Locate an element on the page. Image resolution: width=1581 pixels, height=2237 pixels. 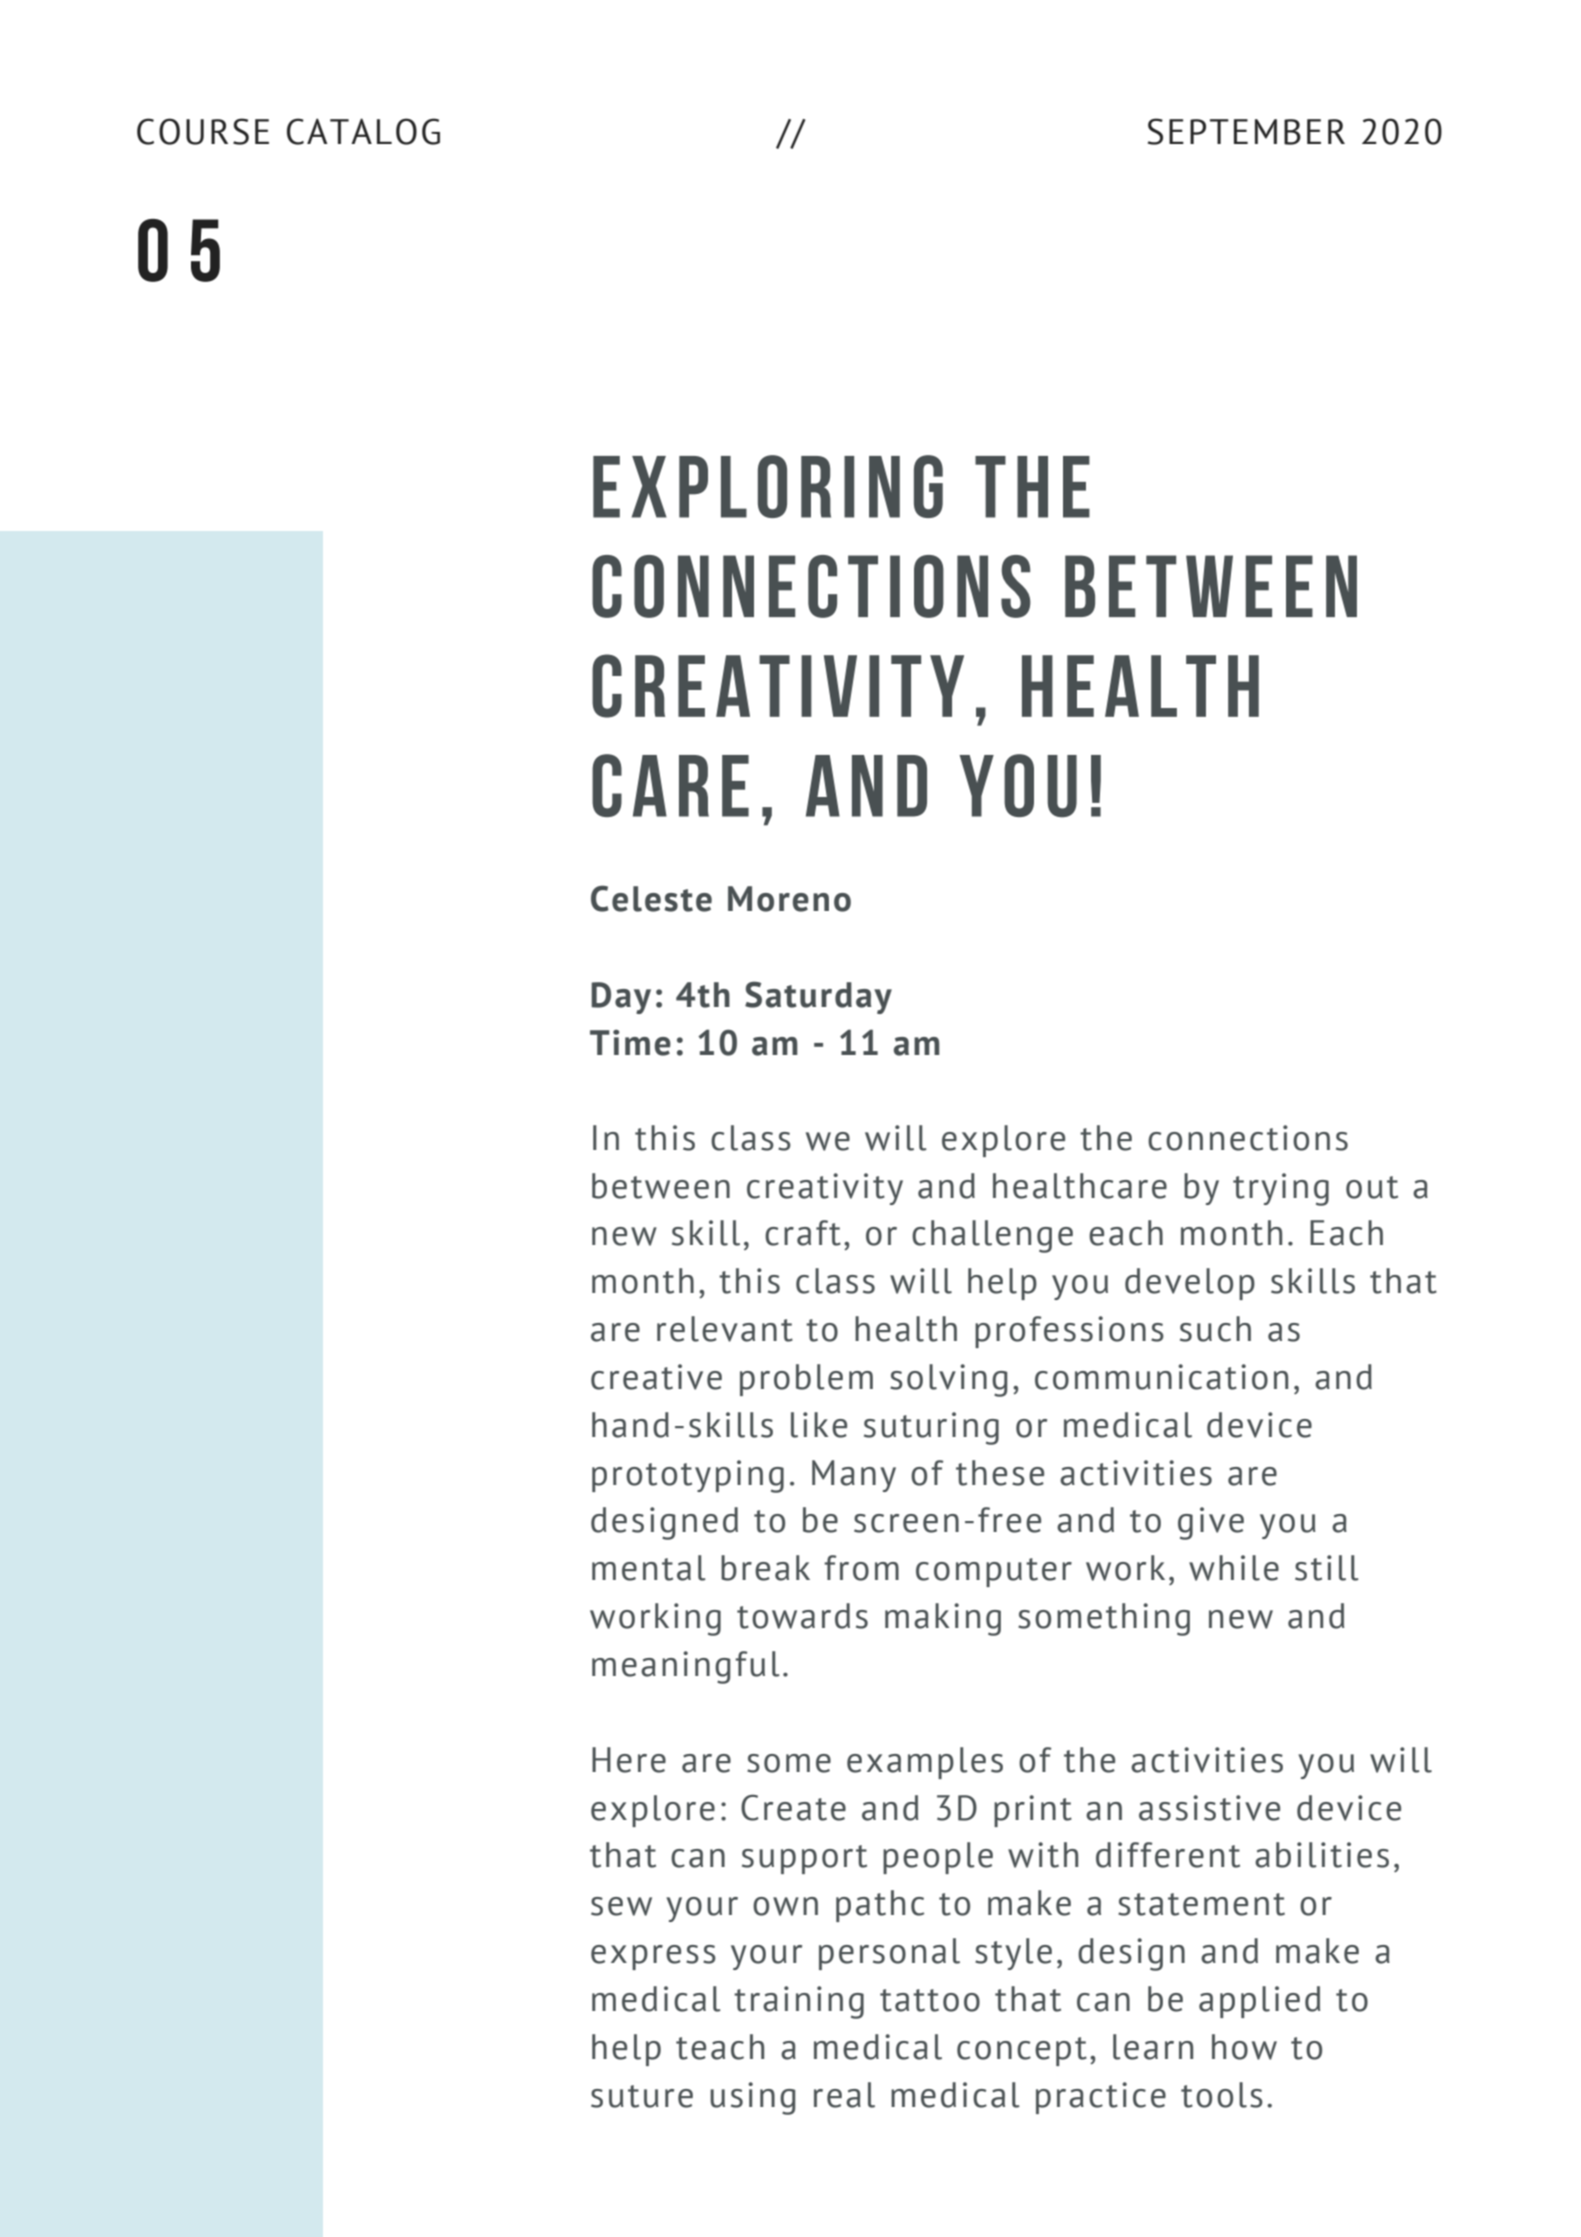
craft is located at coordinates (803, 1233).
